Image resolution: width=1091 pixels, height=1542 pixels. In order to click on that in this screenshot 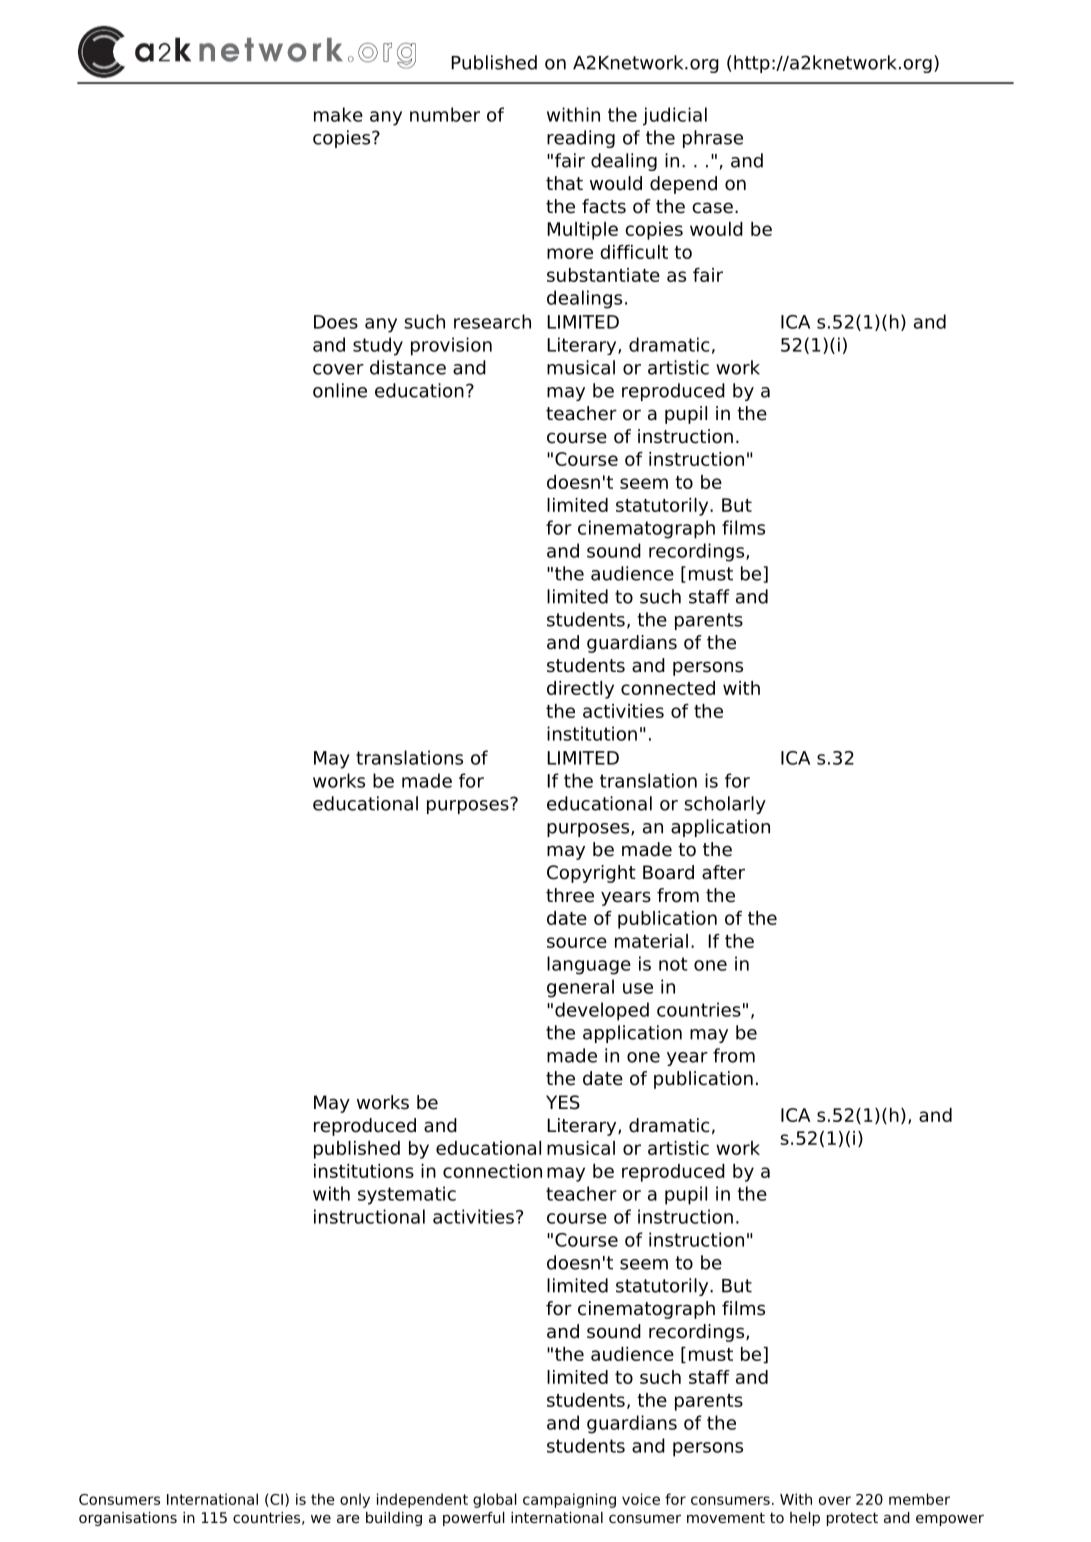, I will do `click(564, 183)`.
